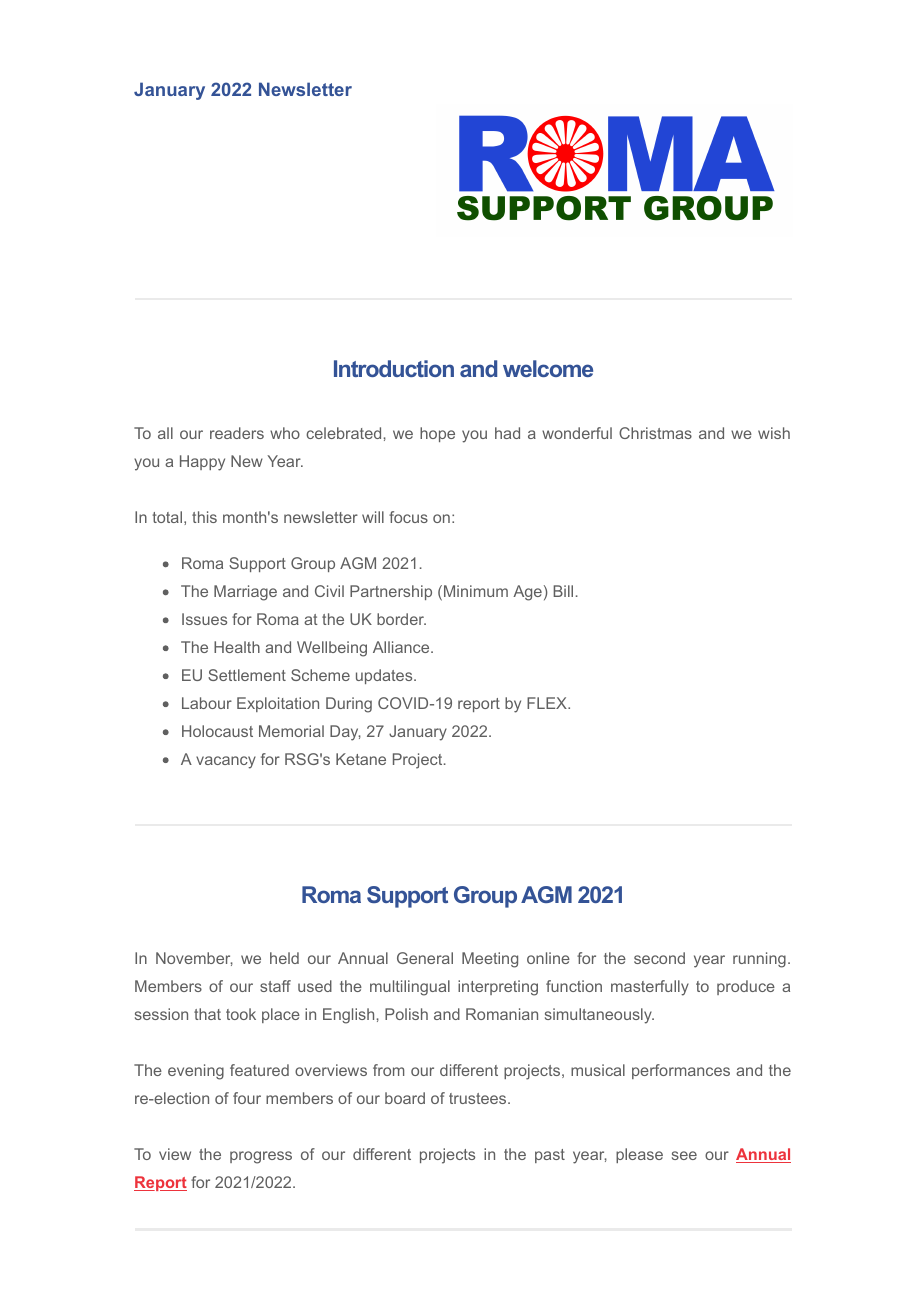 Image resolution: width=924 pixels, height=1308 pixels. I want to click on vacancy, so click(226, 762).
